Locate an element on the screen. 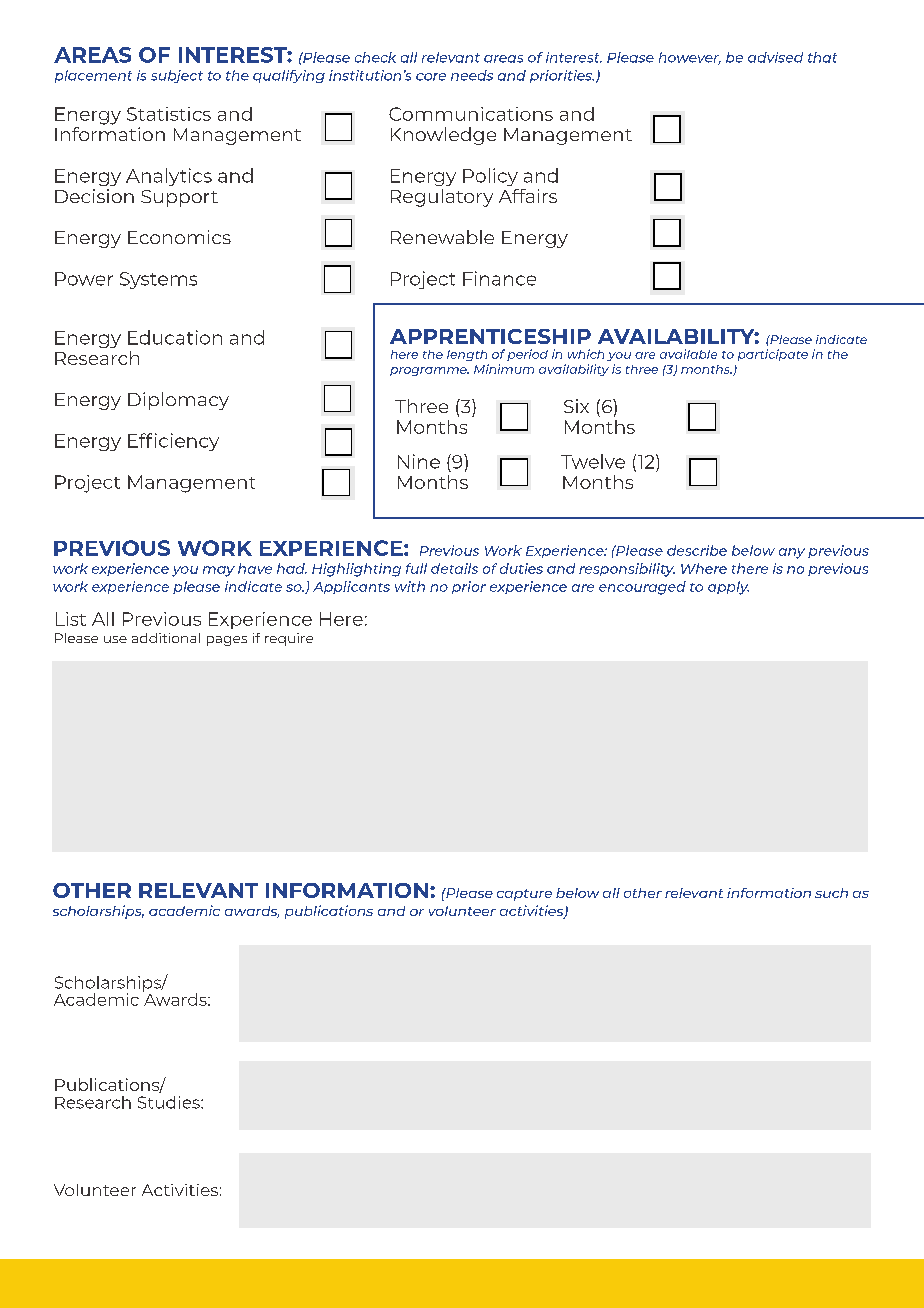 The image size is (924, 1308). Studies is located at coordinates (170, 1102).
